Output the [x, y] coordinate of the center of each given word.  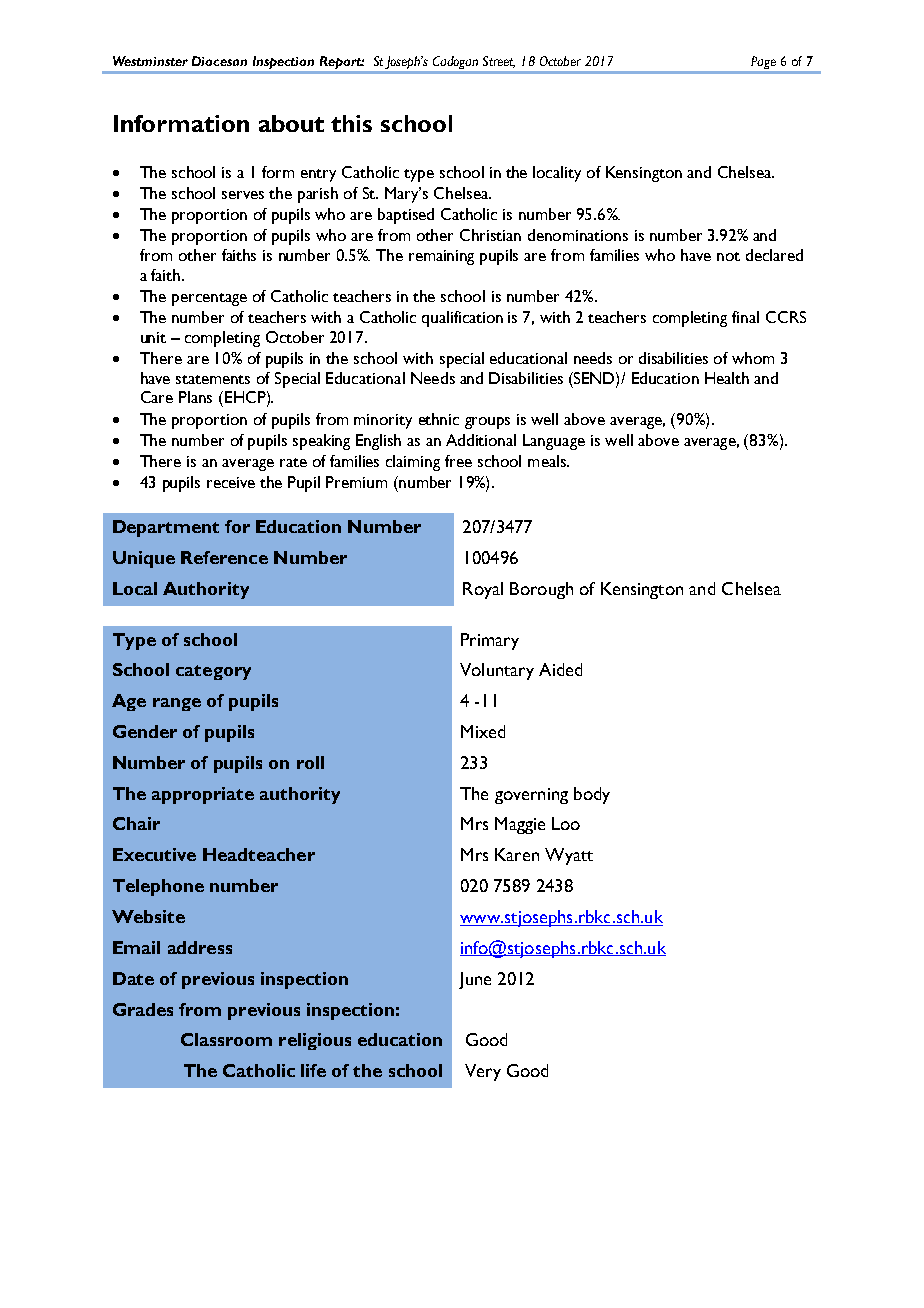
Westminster [150, 61]
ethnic [439, 419]
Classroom [226, 1039]
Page [763, 62]
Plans [195, 397]
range [177, 704]
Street [499, 62]
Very [483, 1072]
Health [727, 378]
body [592, 795]
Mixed [483, 731]
